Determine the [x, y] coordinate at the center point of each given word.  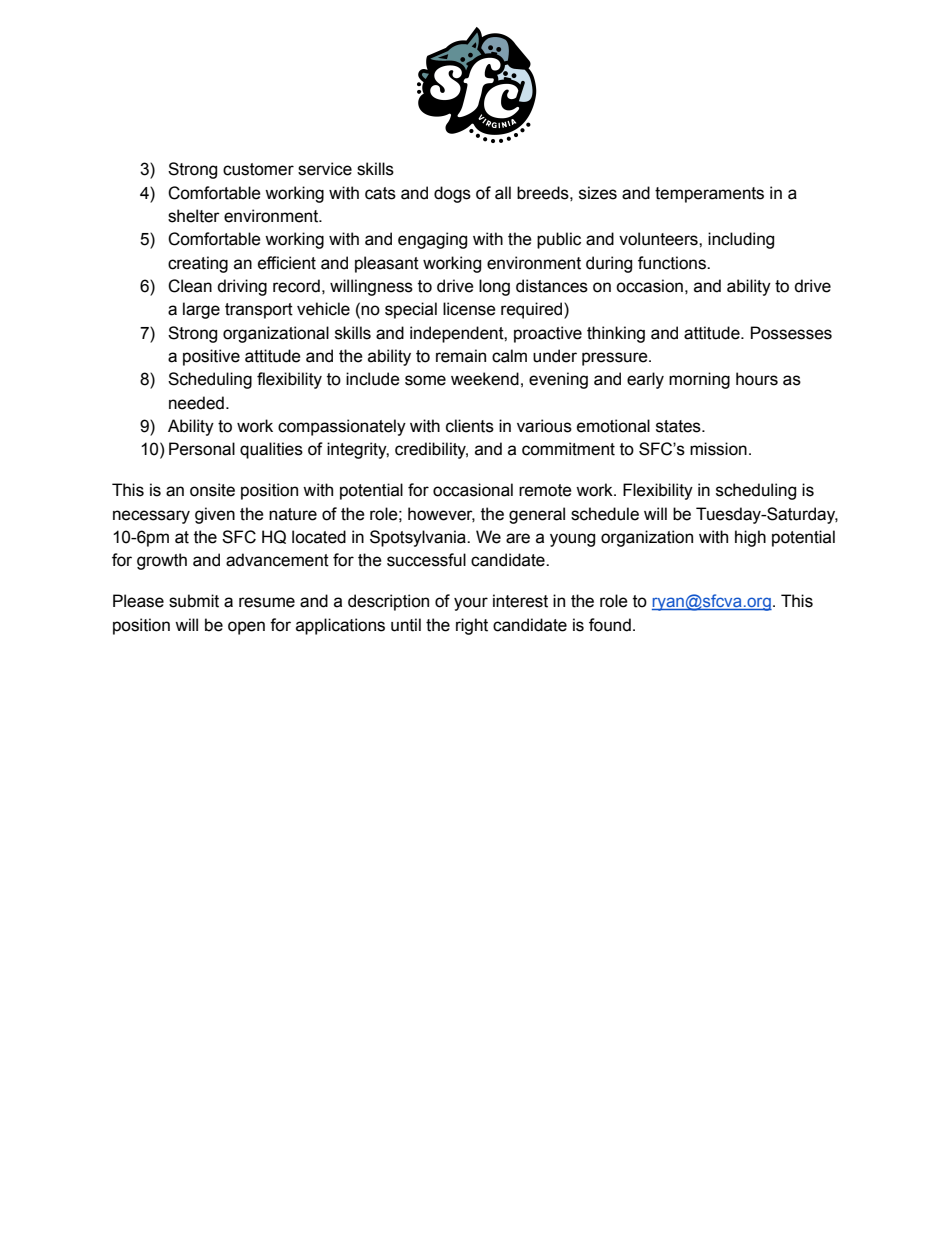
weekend [485, 379]
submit [194, 601]
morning [699, 380]
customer [258, 169]
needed [196, 403]
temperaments [709, 195]
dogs [452, 194]
